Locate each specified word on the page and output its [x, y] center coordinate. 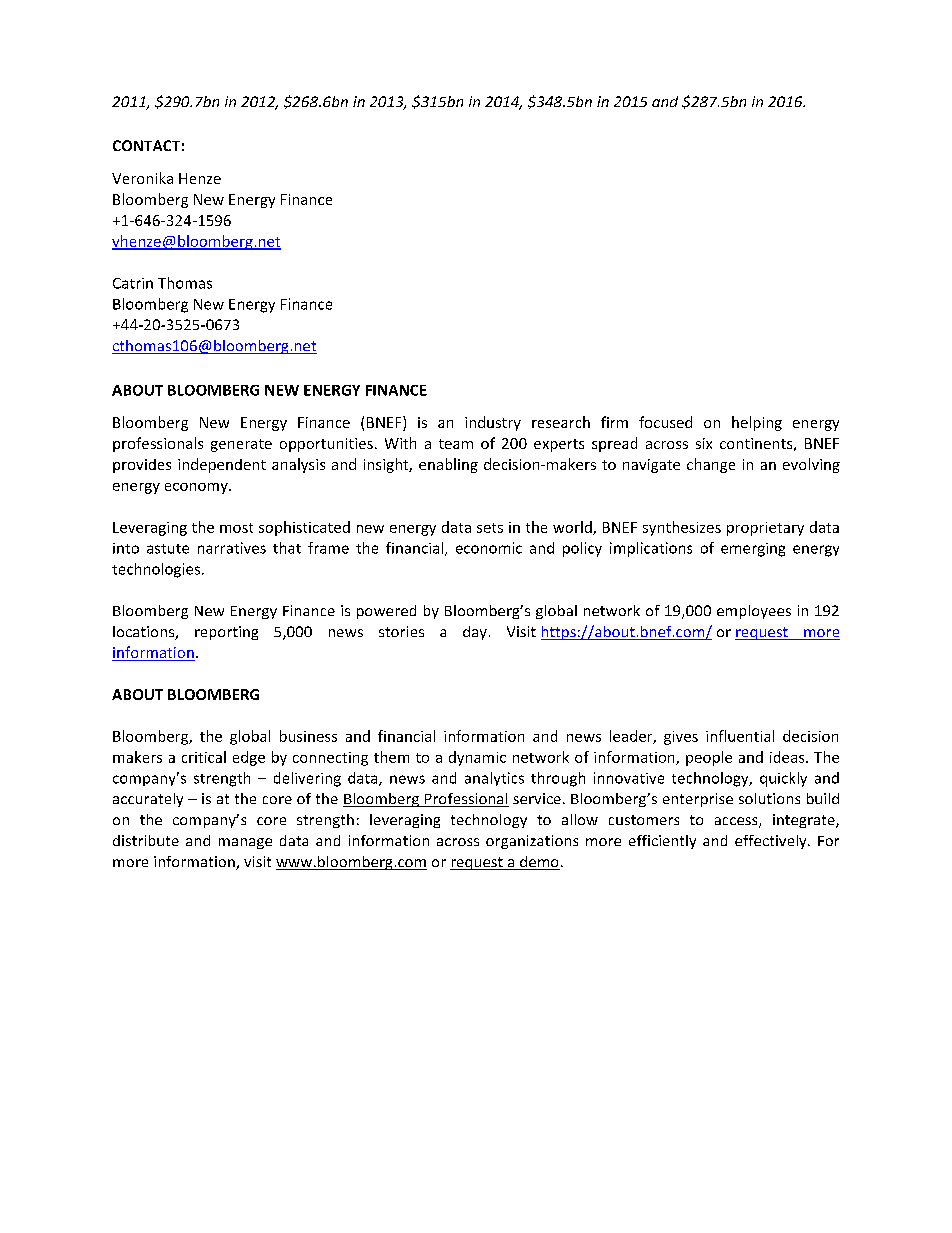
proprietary [765, 529]
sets [490, 528]
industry [493, 423]
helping [757, 423]
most [236, 528]
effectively [772, 842]
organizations [532, 842]
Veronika [142, 178]
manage [245, 843]
